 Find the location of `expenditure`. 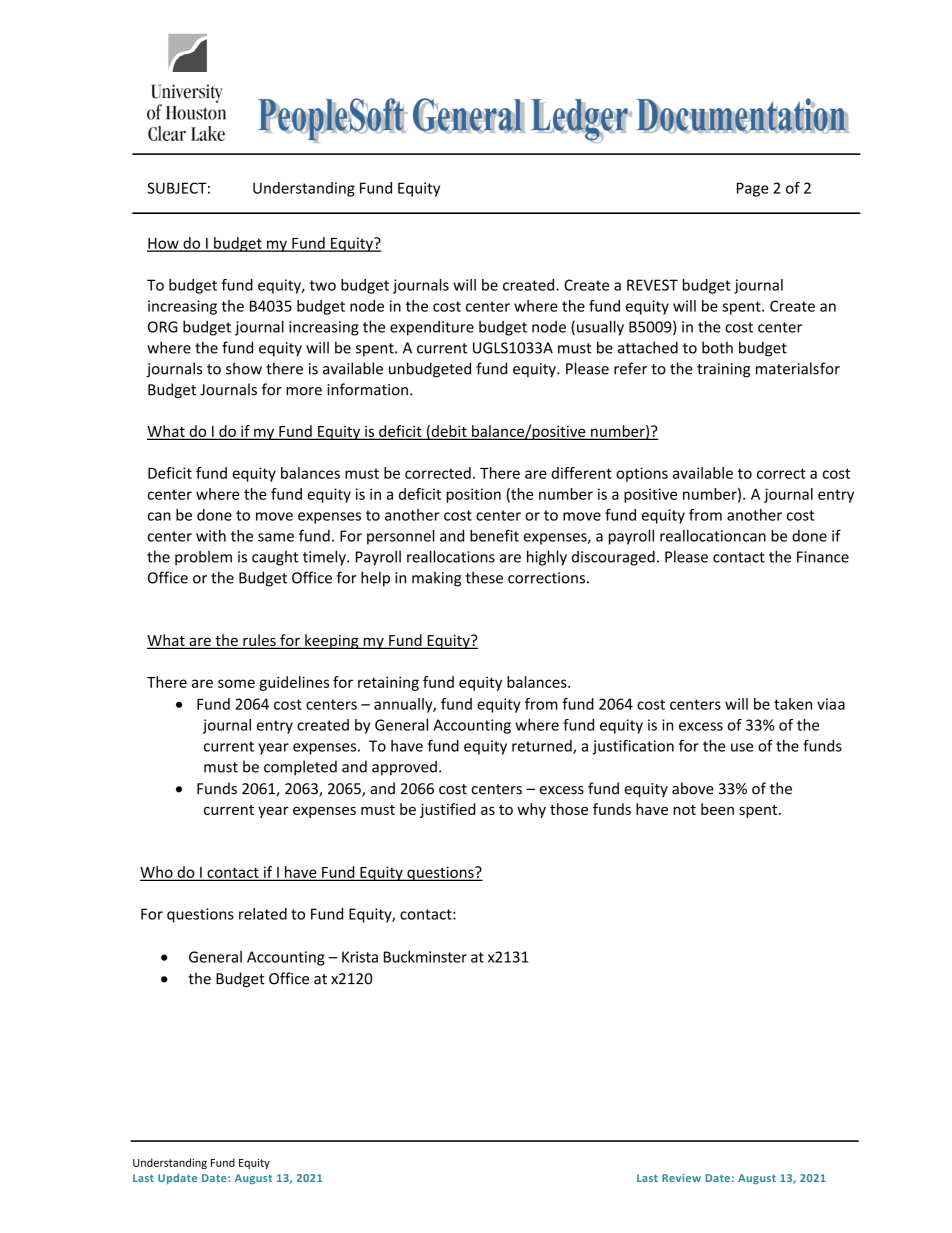

expenditure is located at coordinates (432, 328).
